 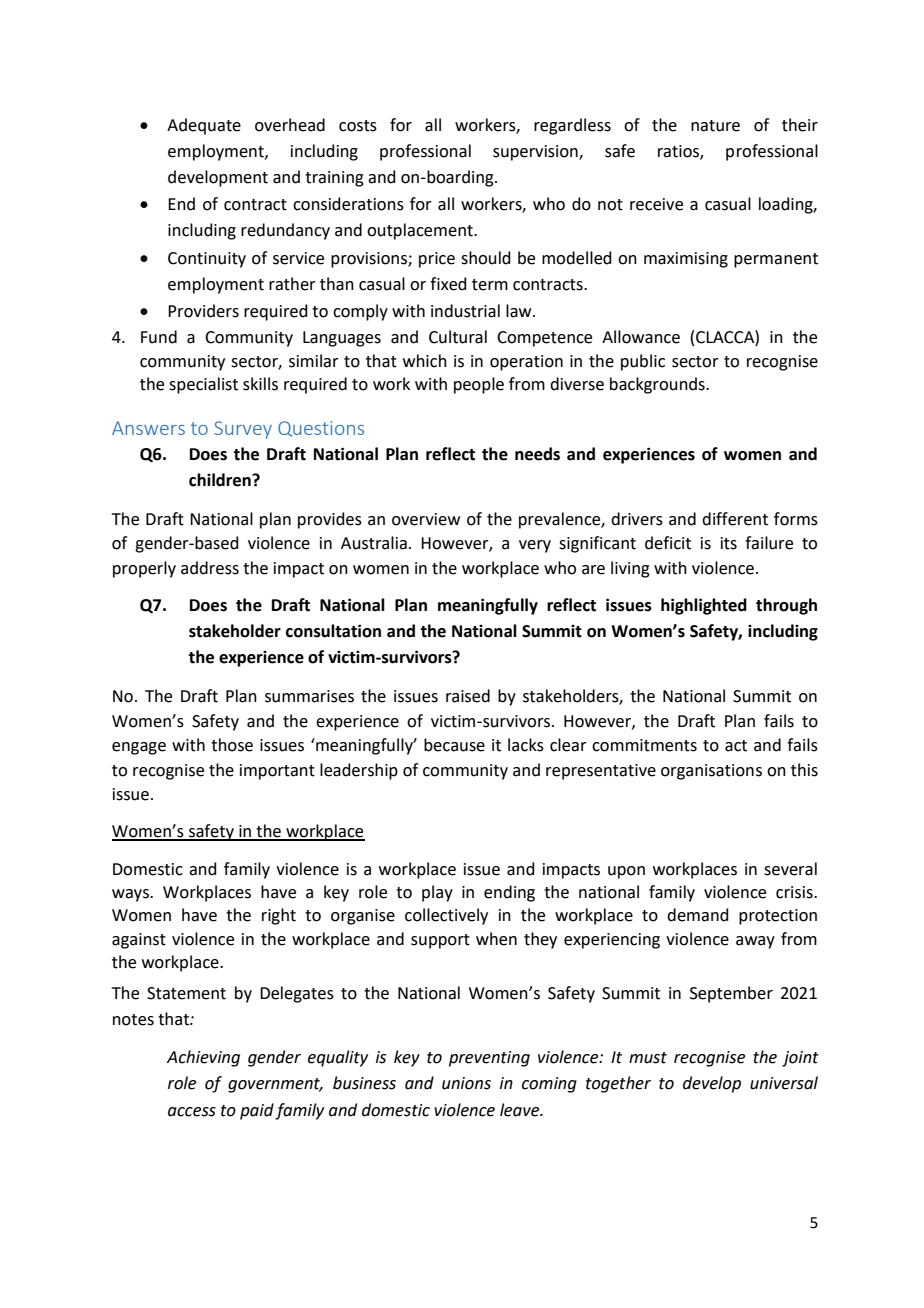 I want to click on organisations, so click(x=711, y=772).
